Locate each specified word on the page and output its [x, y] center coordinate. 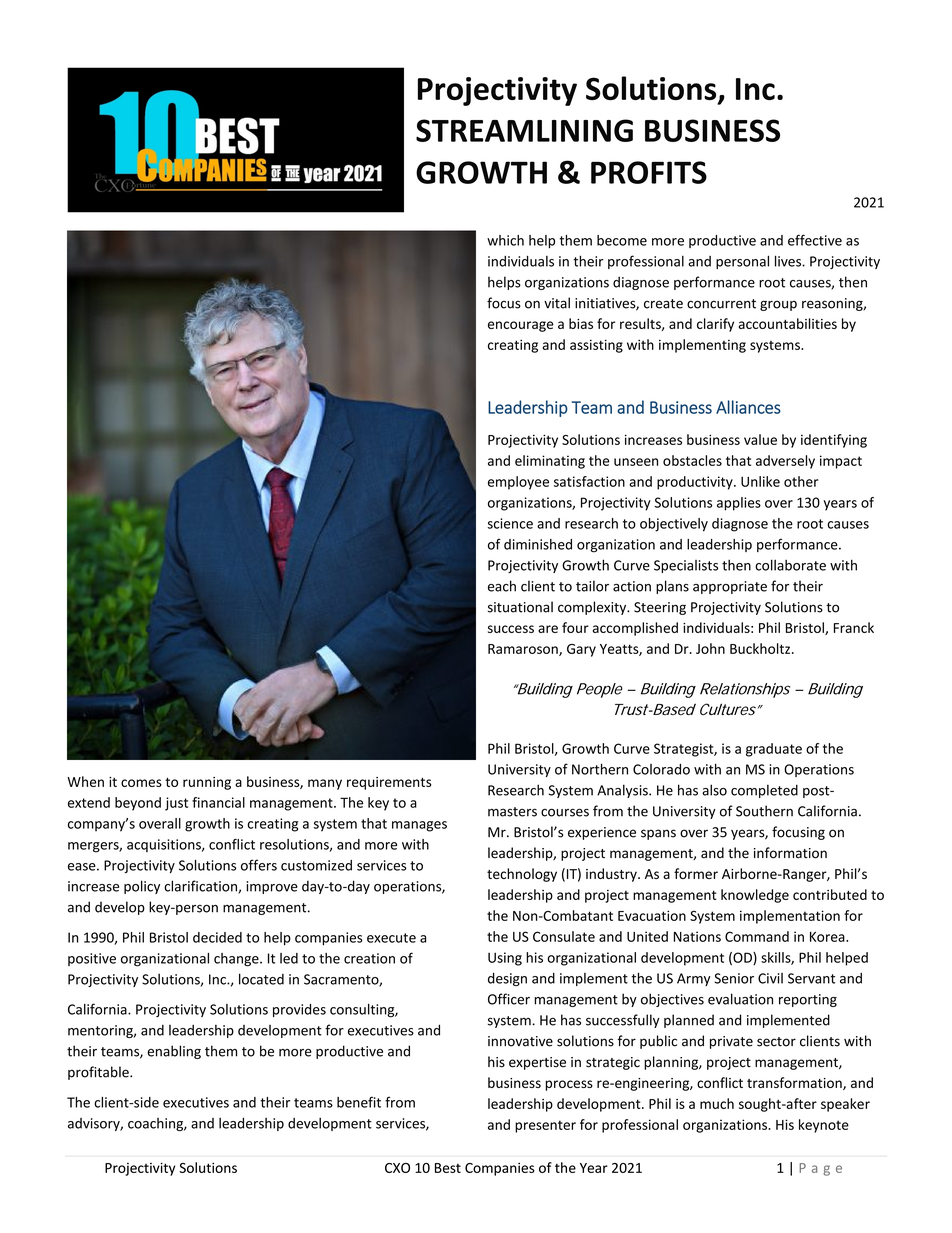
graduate [774, 750]
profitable [99, 1073]
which [505, 240]
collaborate [790, 565]
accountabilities [788, 323]
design [507, 979]
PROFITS [649, 172]
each [502, 586]
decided [217, 937]
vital [557, 303]
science [510, 523]
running [207, 783]
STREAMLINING [524, 130]
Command [757, 936]
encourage [520, 326]
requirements [389, 783]
